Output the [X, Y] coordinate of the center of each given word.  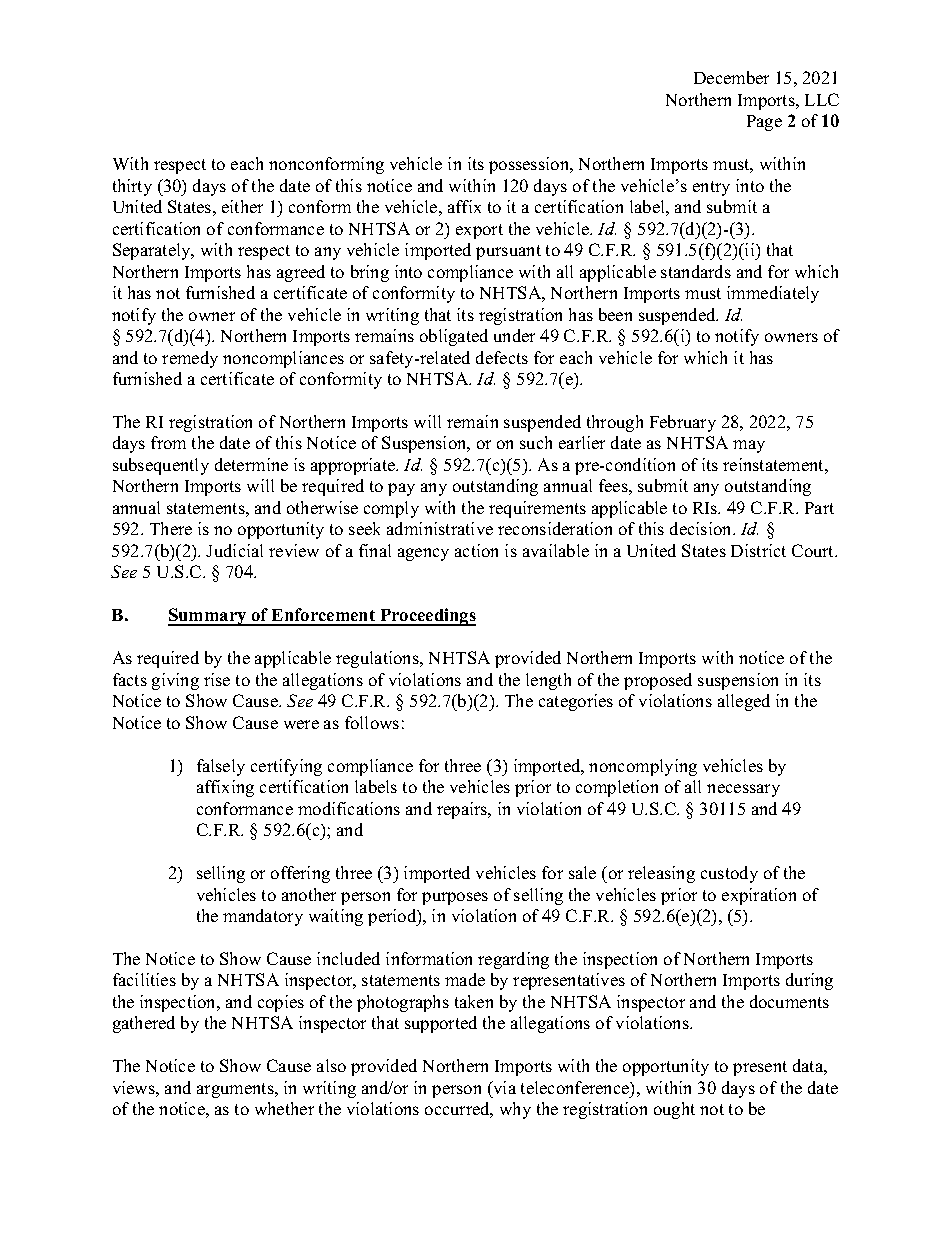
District [758, 550]
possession [530, 165]
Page [764, 123]
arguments [236, 1090]
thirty [132, 187]
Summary [208, 617]
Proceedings [427, 617]
